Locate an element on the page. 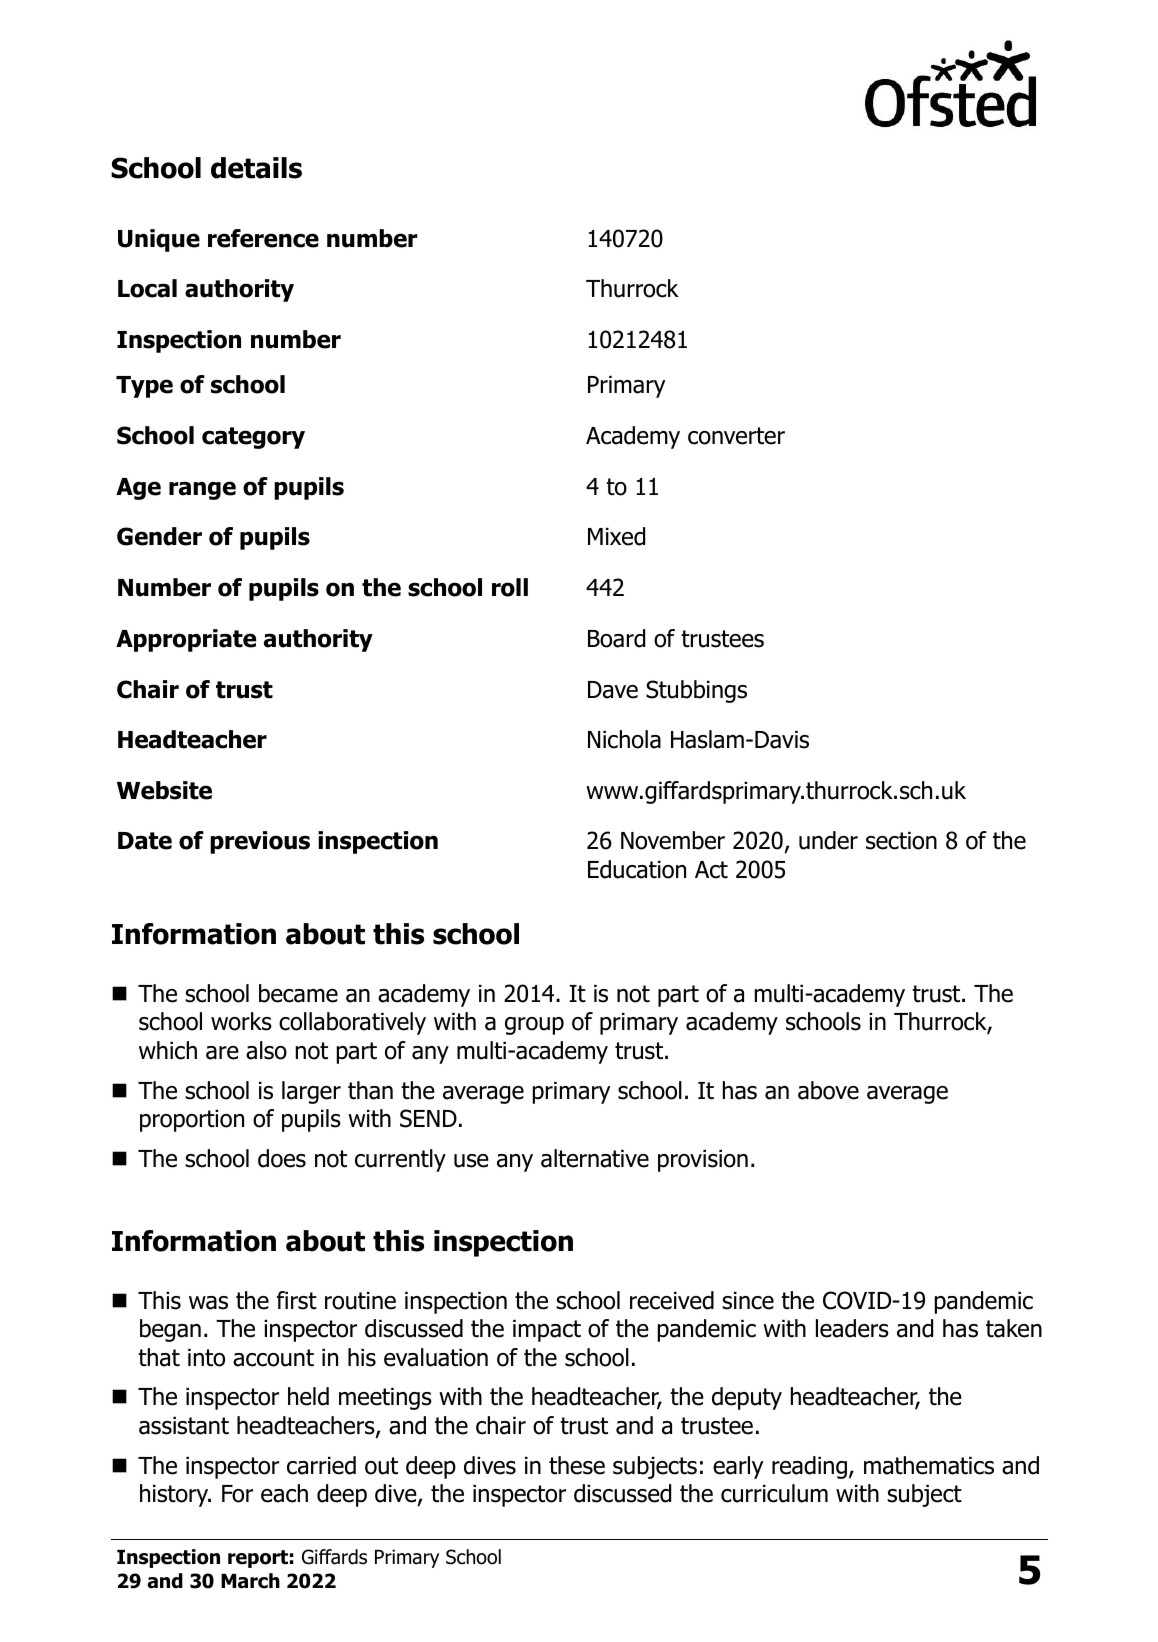  impact is located at coordinates (547, 1331).
